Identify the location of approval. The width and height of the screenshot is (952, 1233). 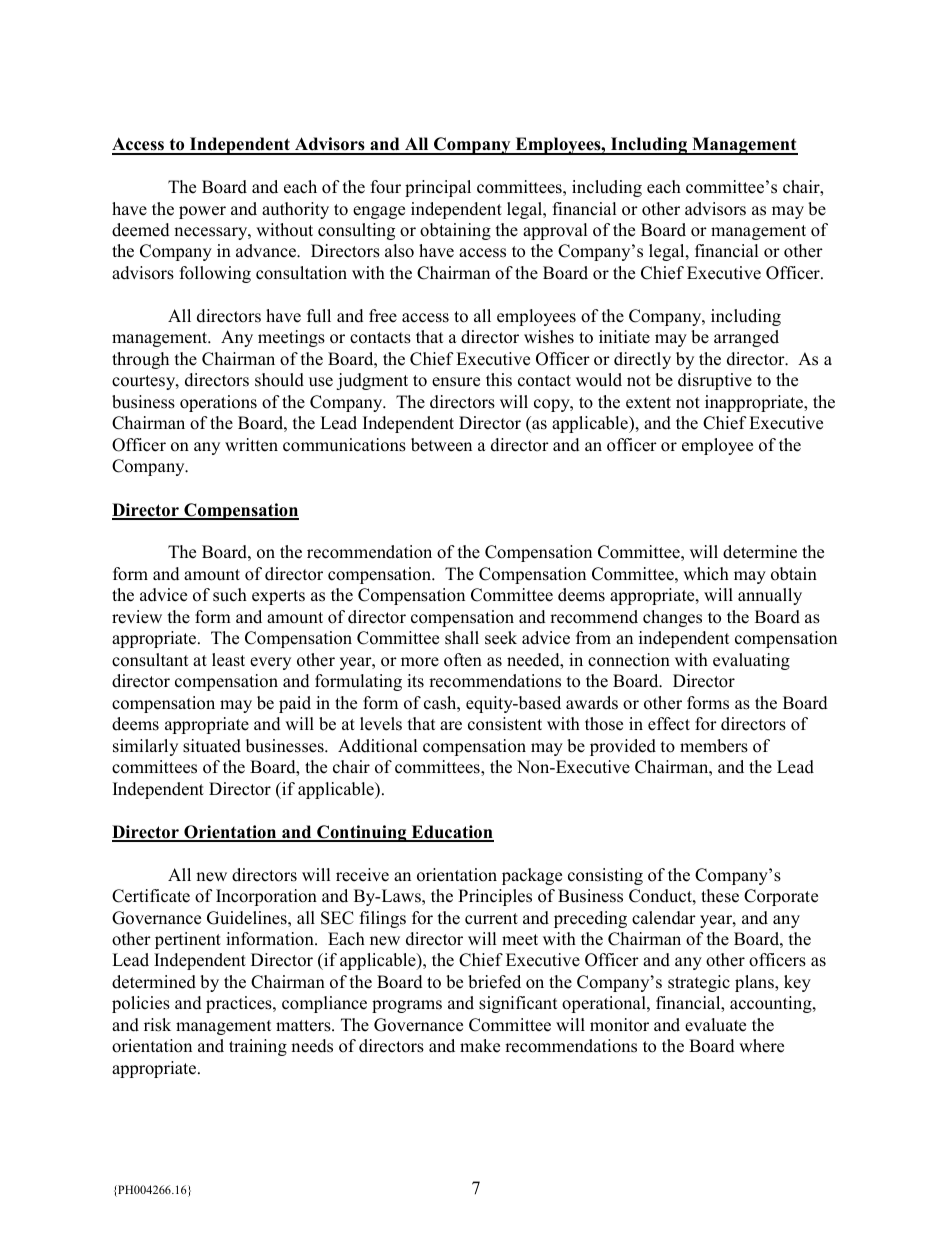
(555, 231).
